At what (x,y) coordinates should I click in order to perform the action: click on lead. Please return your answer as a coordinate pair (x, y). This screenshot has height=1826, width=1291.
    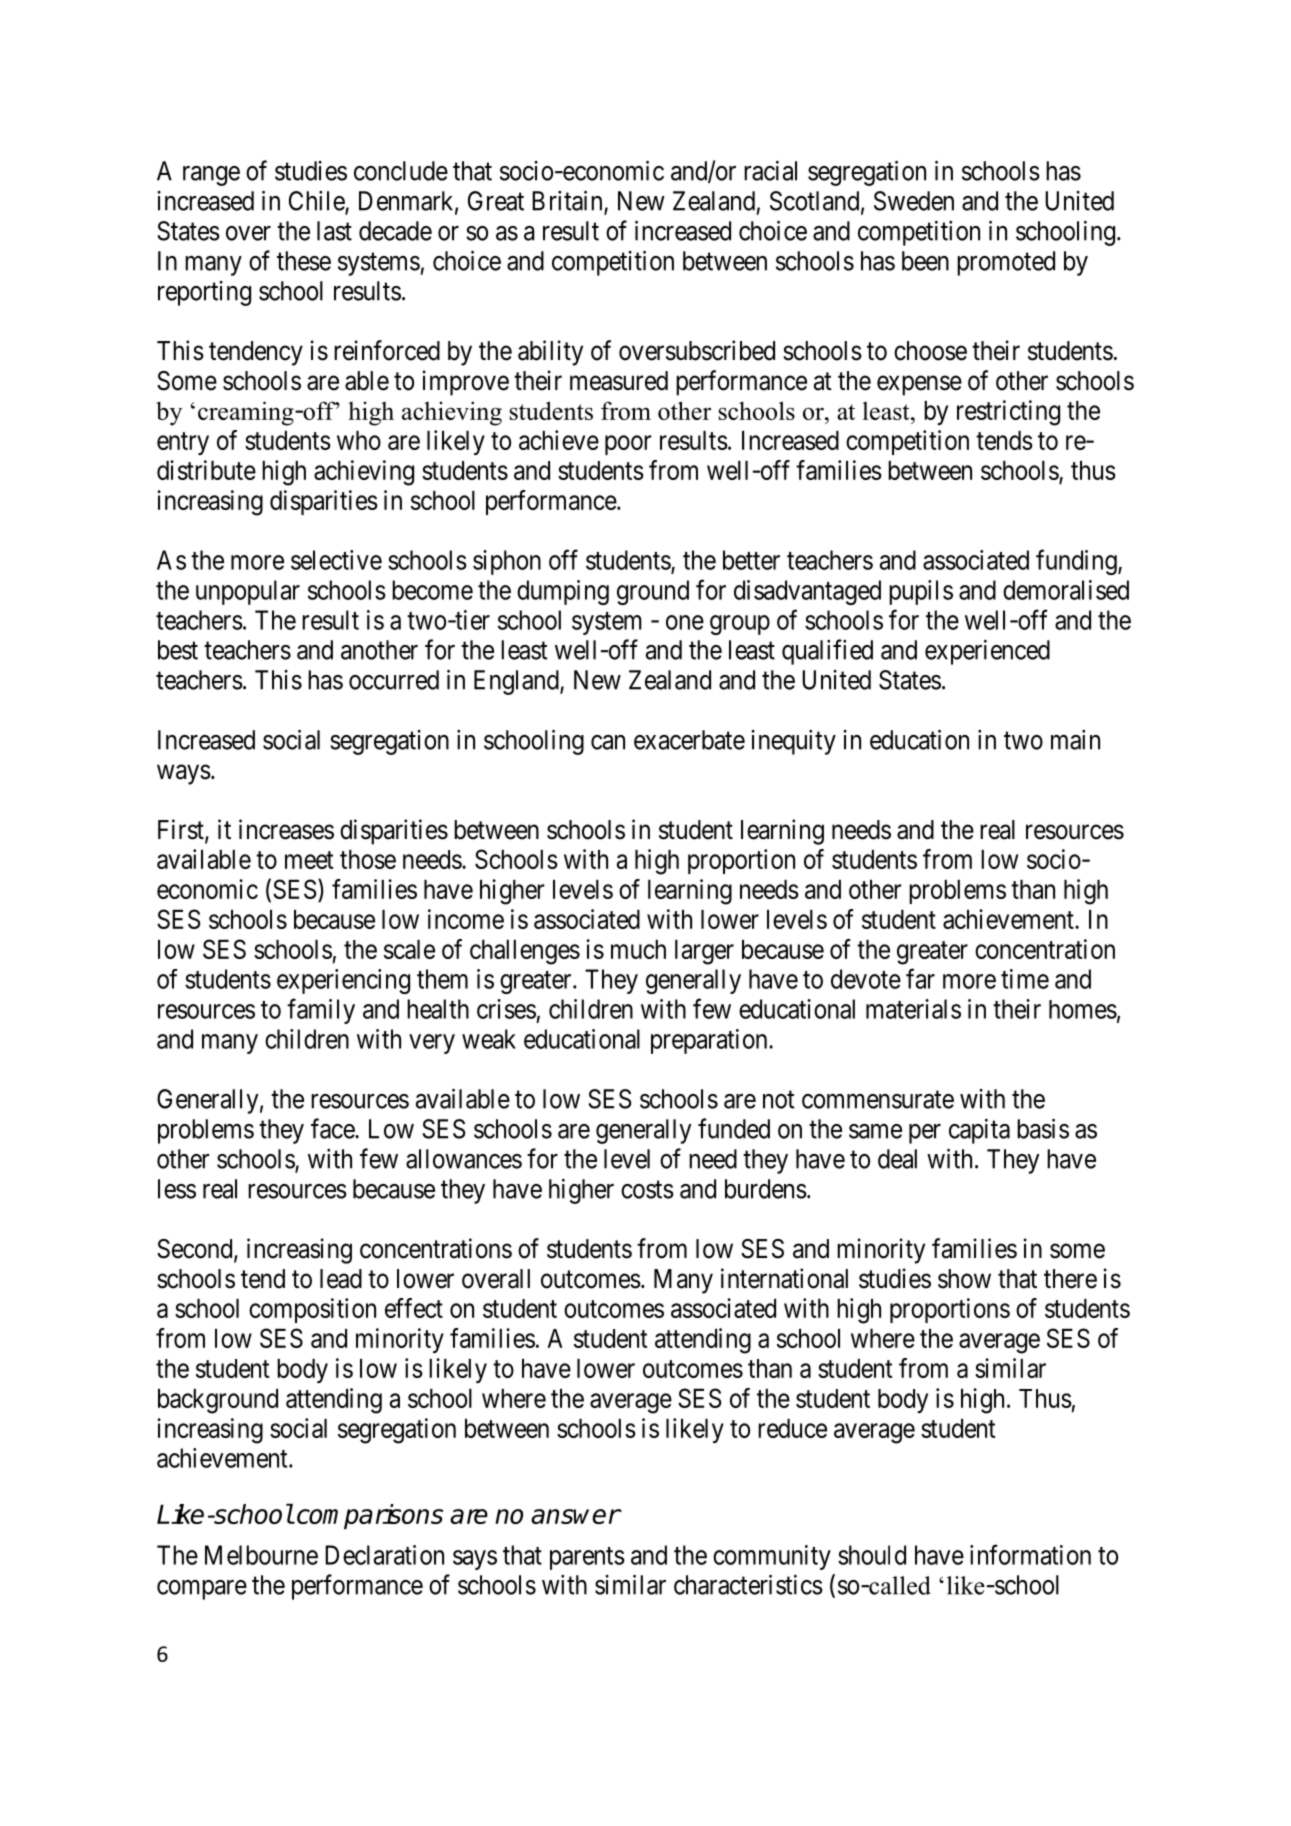
    Looking at the image, I should click on (341, 1279).
